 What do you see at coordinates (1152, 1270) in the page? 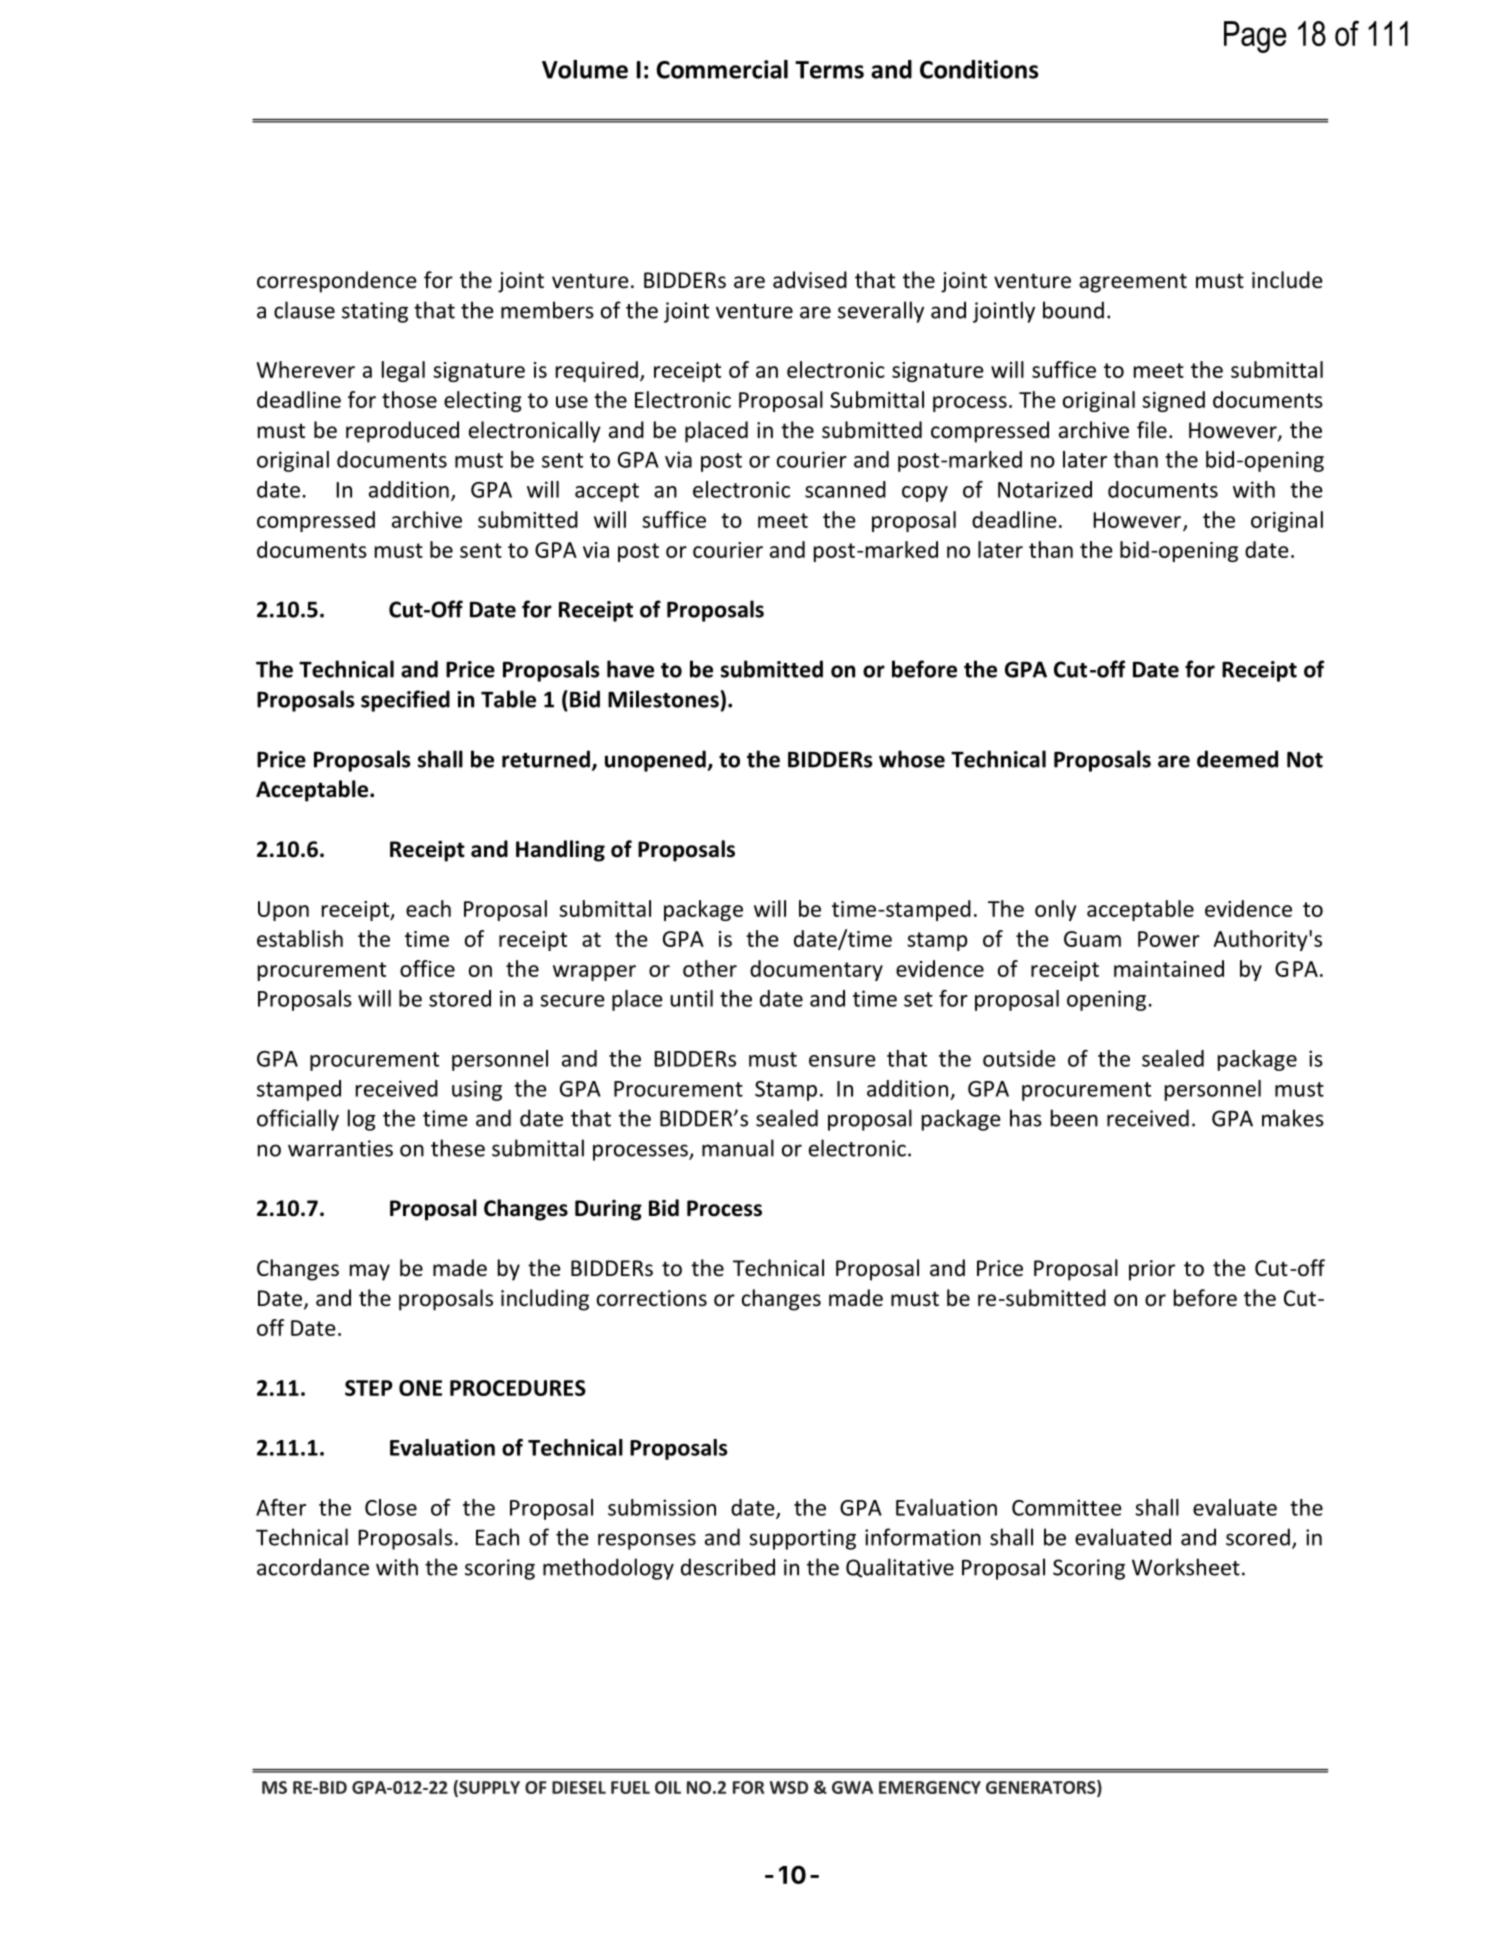
I see `prior` at bounding box center [1152, 1270].
